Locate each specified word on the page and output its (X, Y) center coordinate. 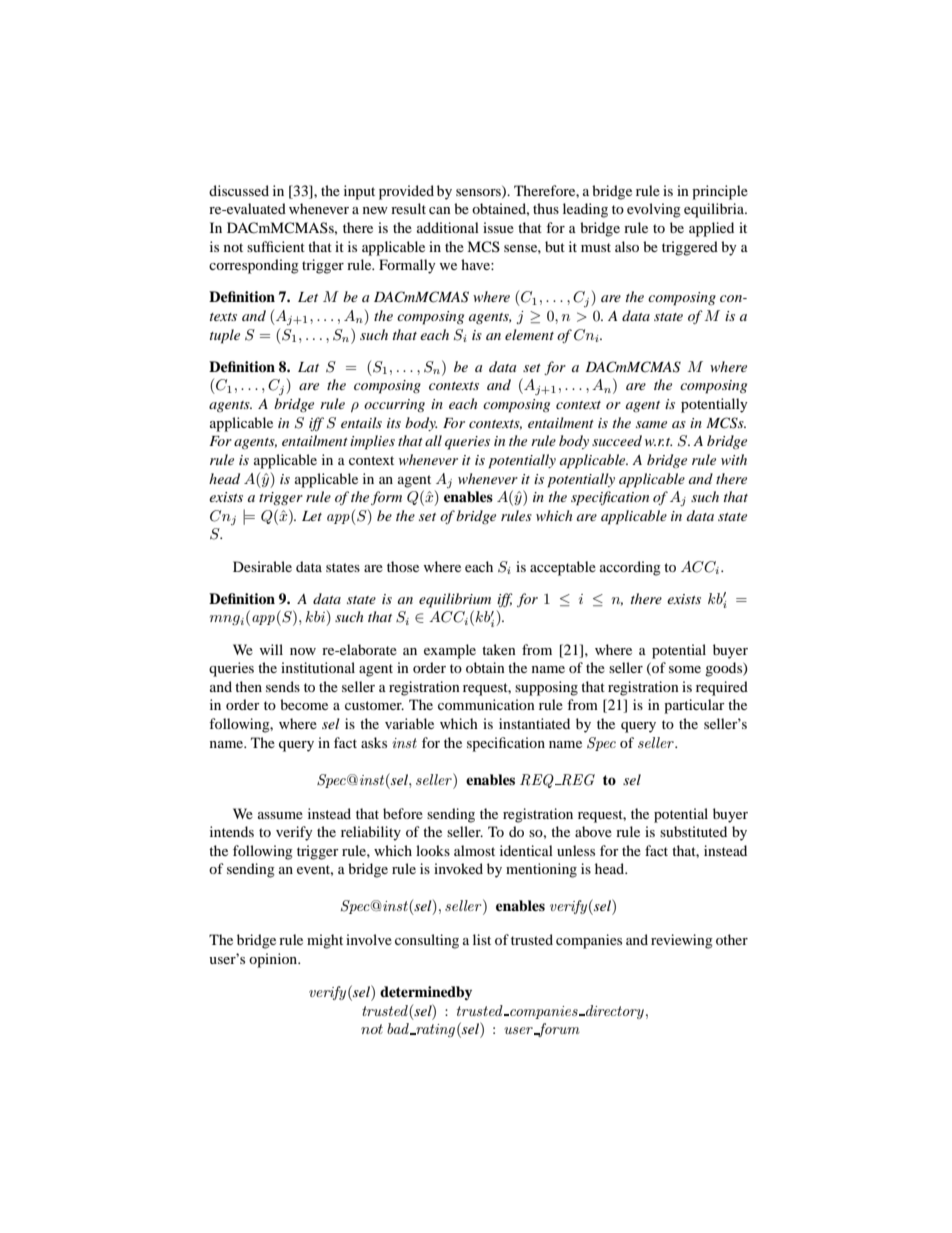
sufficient (276, 246)
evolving (654, 210)
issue (498, 227)
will (271, 649)
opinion (274, 960)
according (630, 568)
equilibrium (455, 600)
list (482, 939)
